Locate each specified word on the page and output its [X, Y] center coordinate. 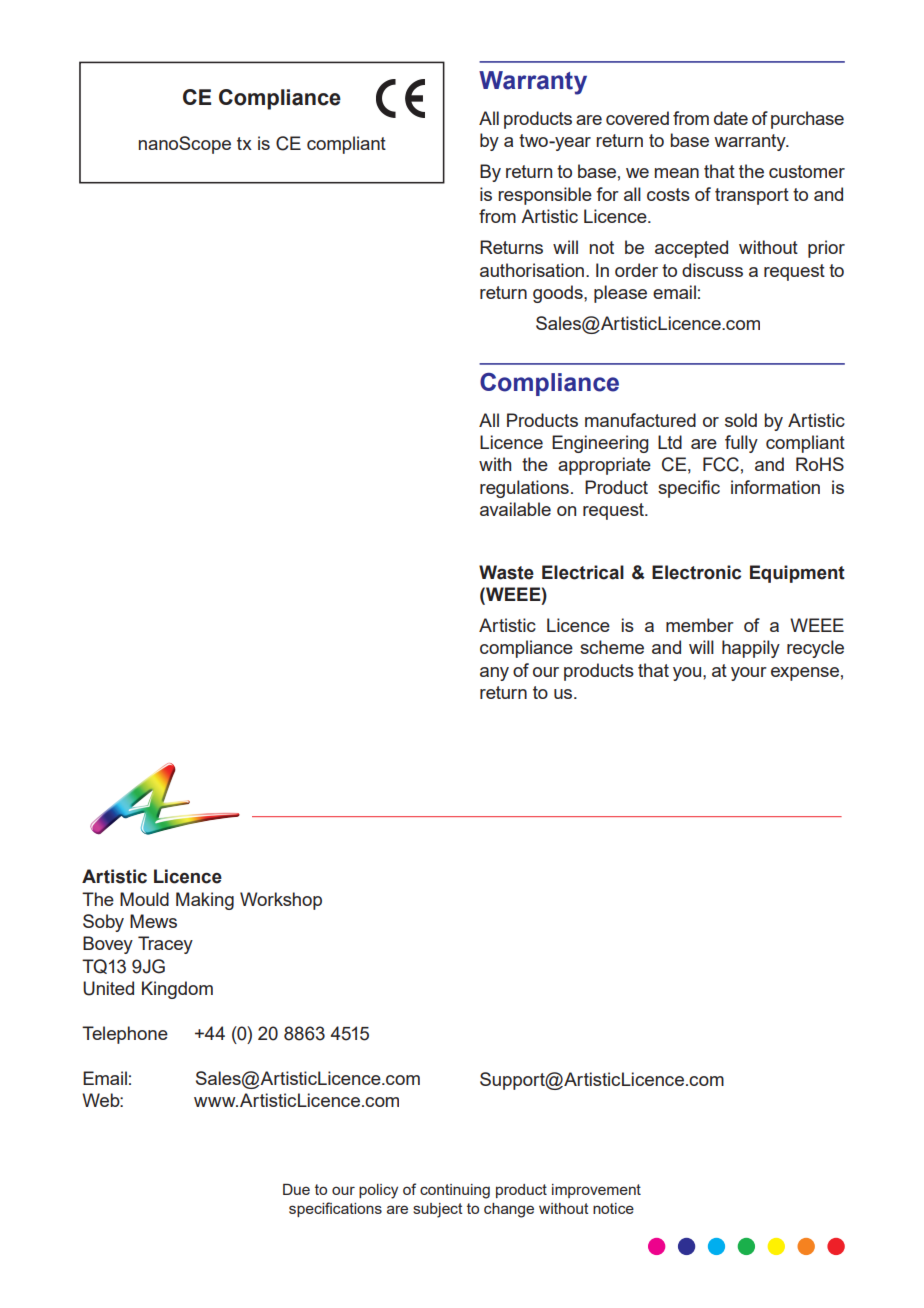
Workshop [281, 901]
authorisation [533, 270]
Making [205, 901]
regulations [524, 489]
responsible [545, 196]
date [731, 118]
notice [613, 1208]
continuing [455, 1191]
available [515, 509]
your [749, 674]
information [775, 487]
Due [296, 1189]
